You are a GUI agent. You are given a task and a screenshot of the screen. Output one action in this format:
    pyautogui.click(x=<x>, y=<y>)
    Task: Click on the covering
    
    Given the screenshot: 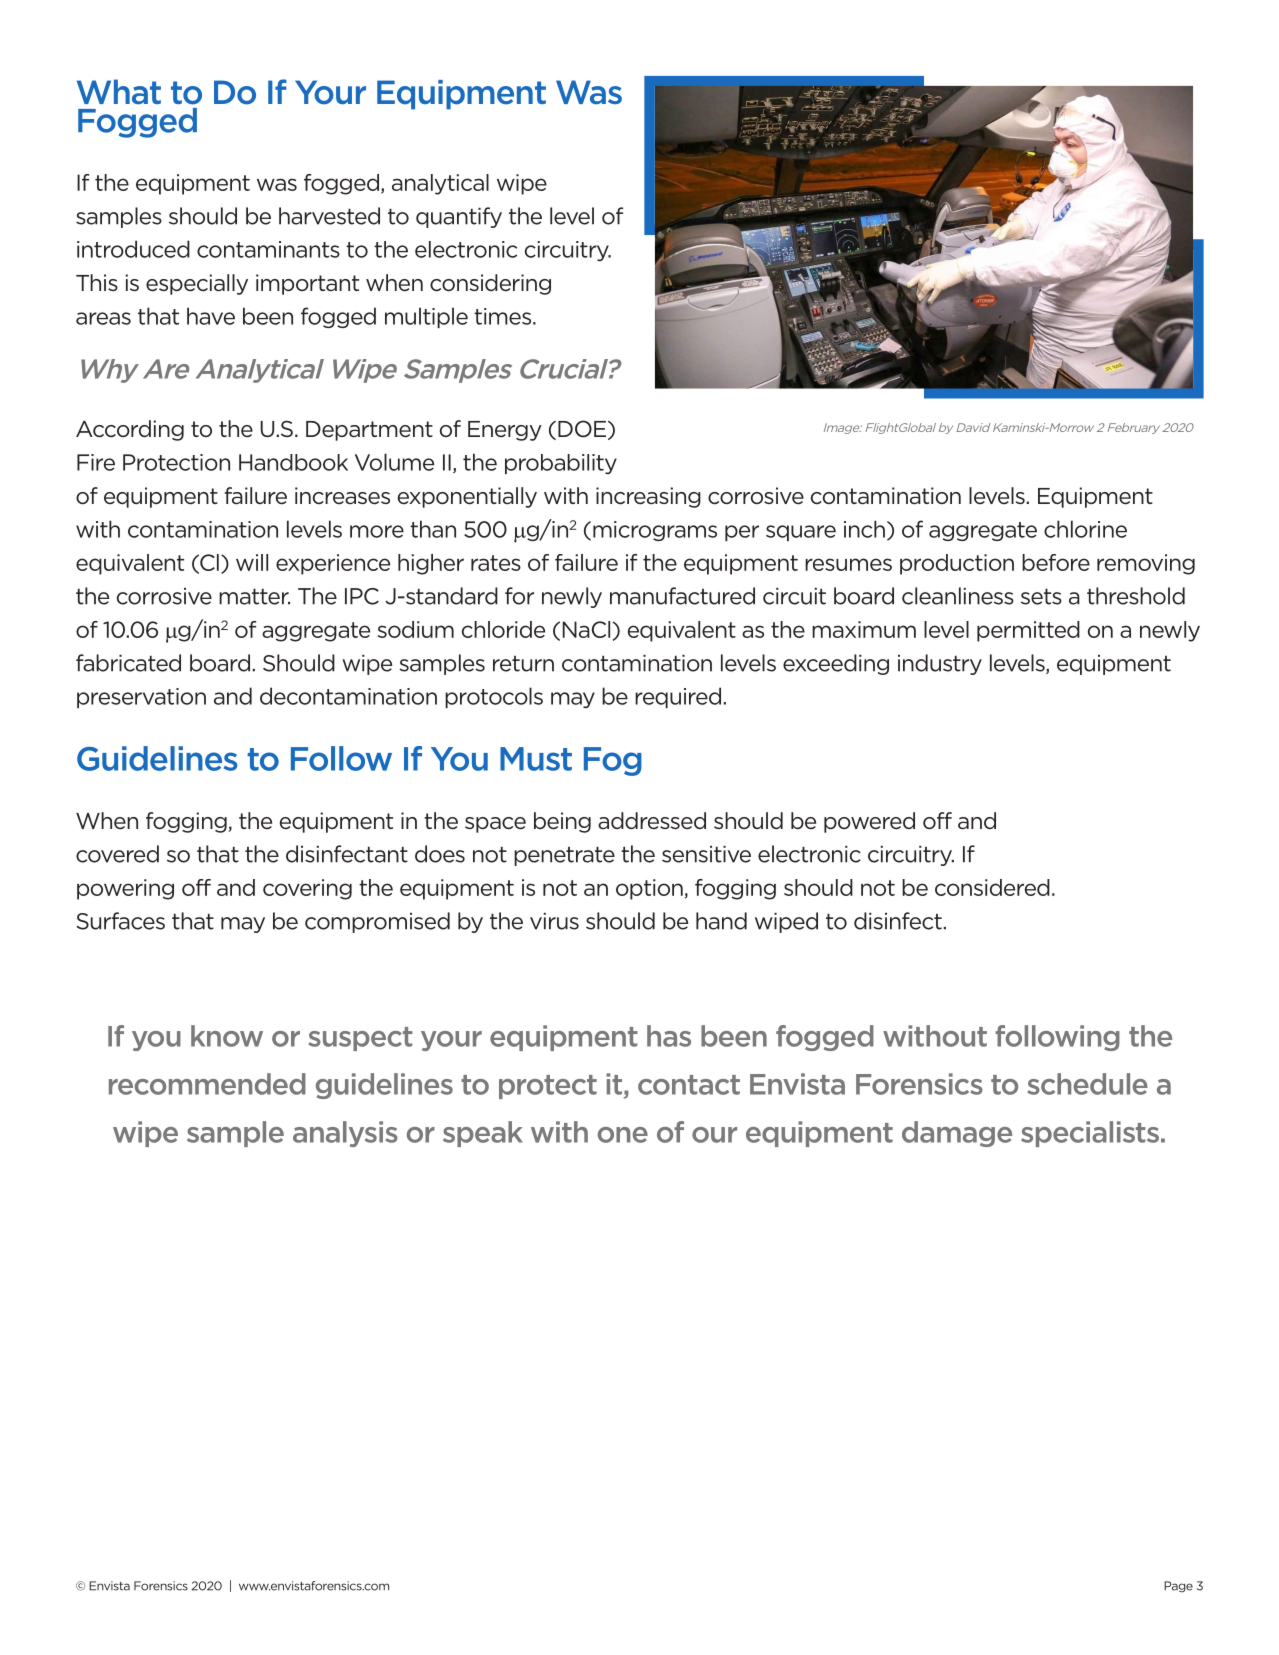 What is the action you would take?
    pyautogui.click(x=307, y=889)
